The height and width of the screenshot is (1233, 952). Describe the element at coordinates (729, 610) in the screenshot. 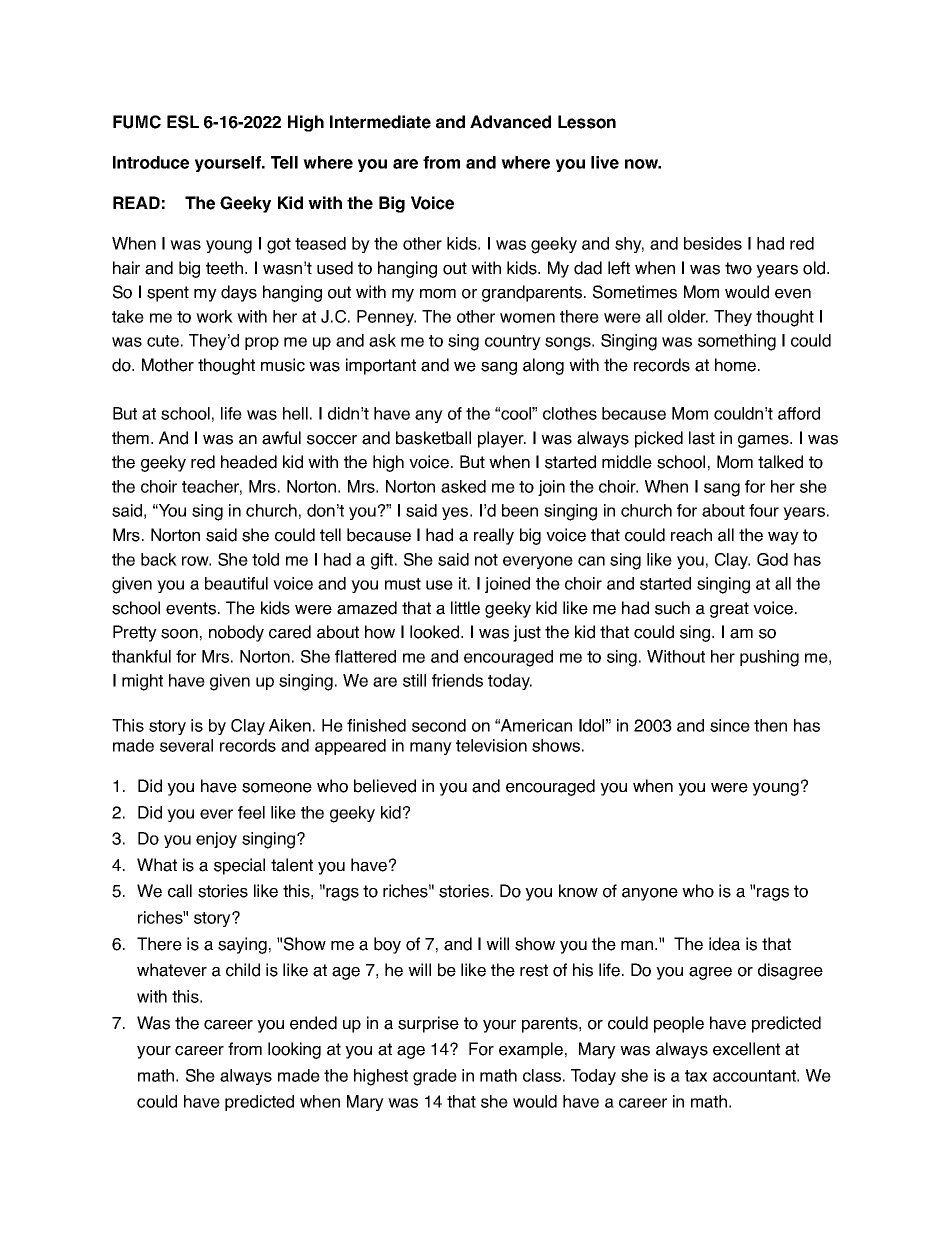

I see `great` at that location.
